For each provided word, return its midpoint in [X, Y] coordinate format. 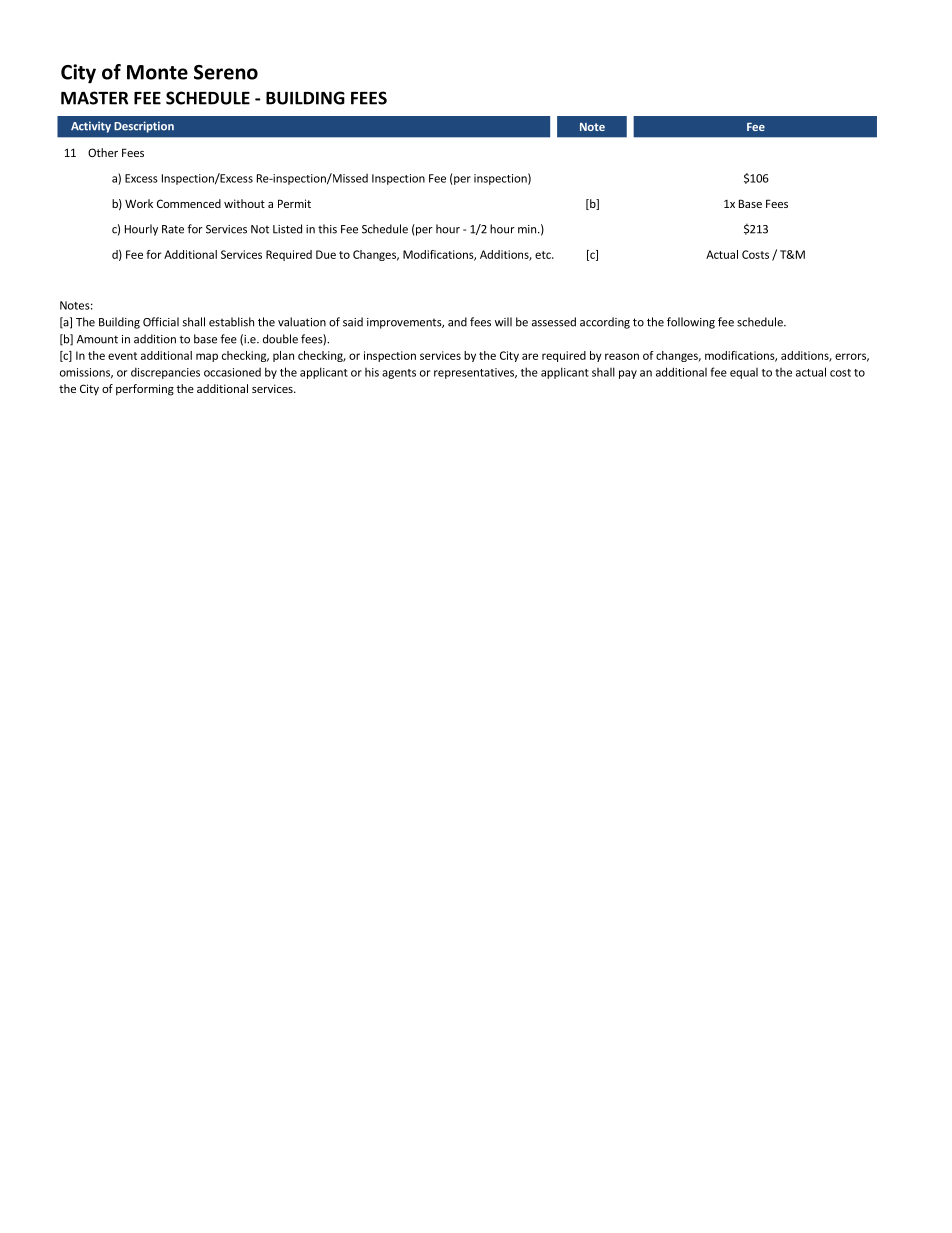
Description [144, 127]
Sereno [226, 72]
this [327, 229]
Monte [157, 72]
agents [399, 374]
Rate [173, 229]
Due [326, 254]
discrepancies [165, 373]
